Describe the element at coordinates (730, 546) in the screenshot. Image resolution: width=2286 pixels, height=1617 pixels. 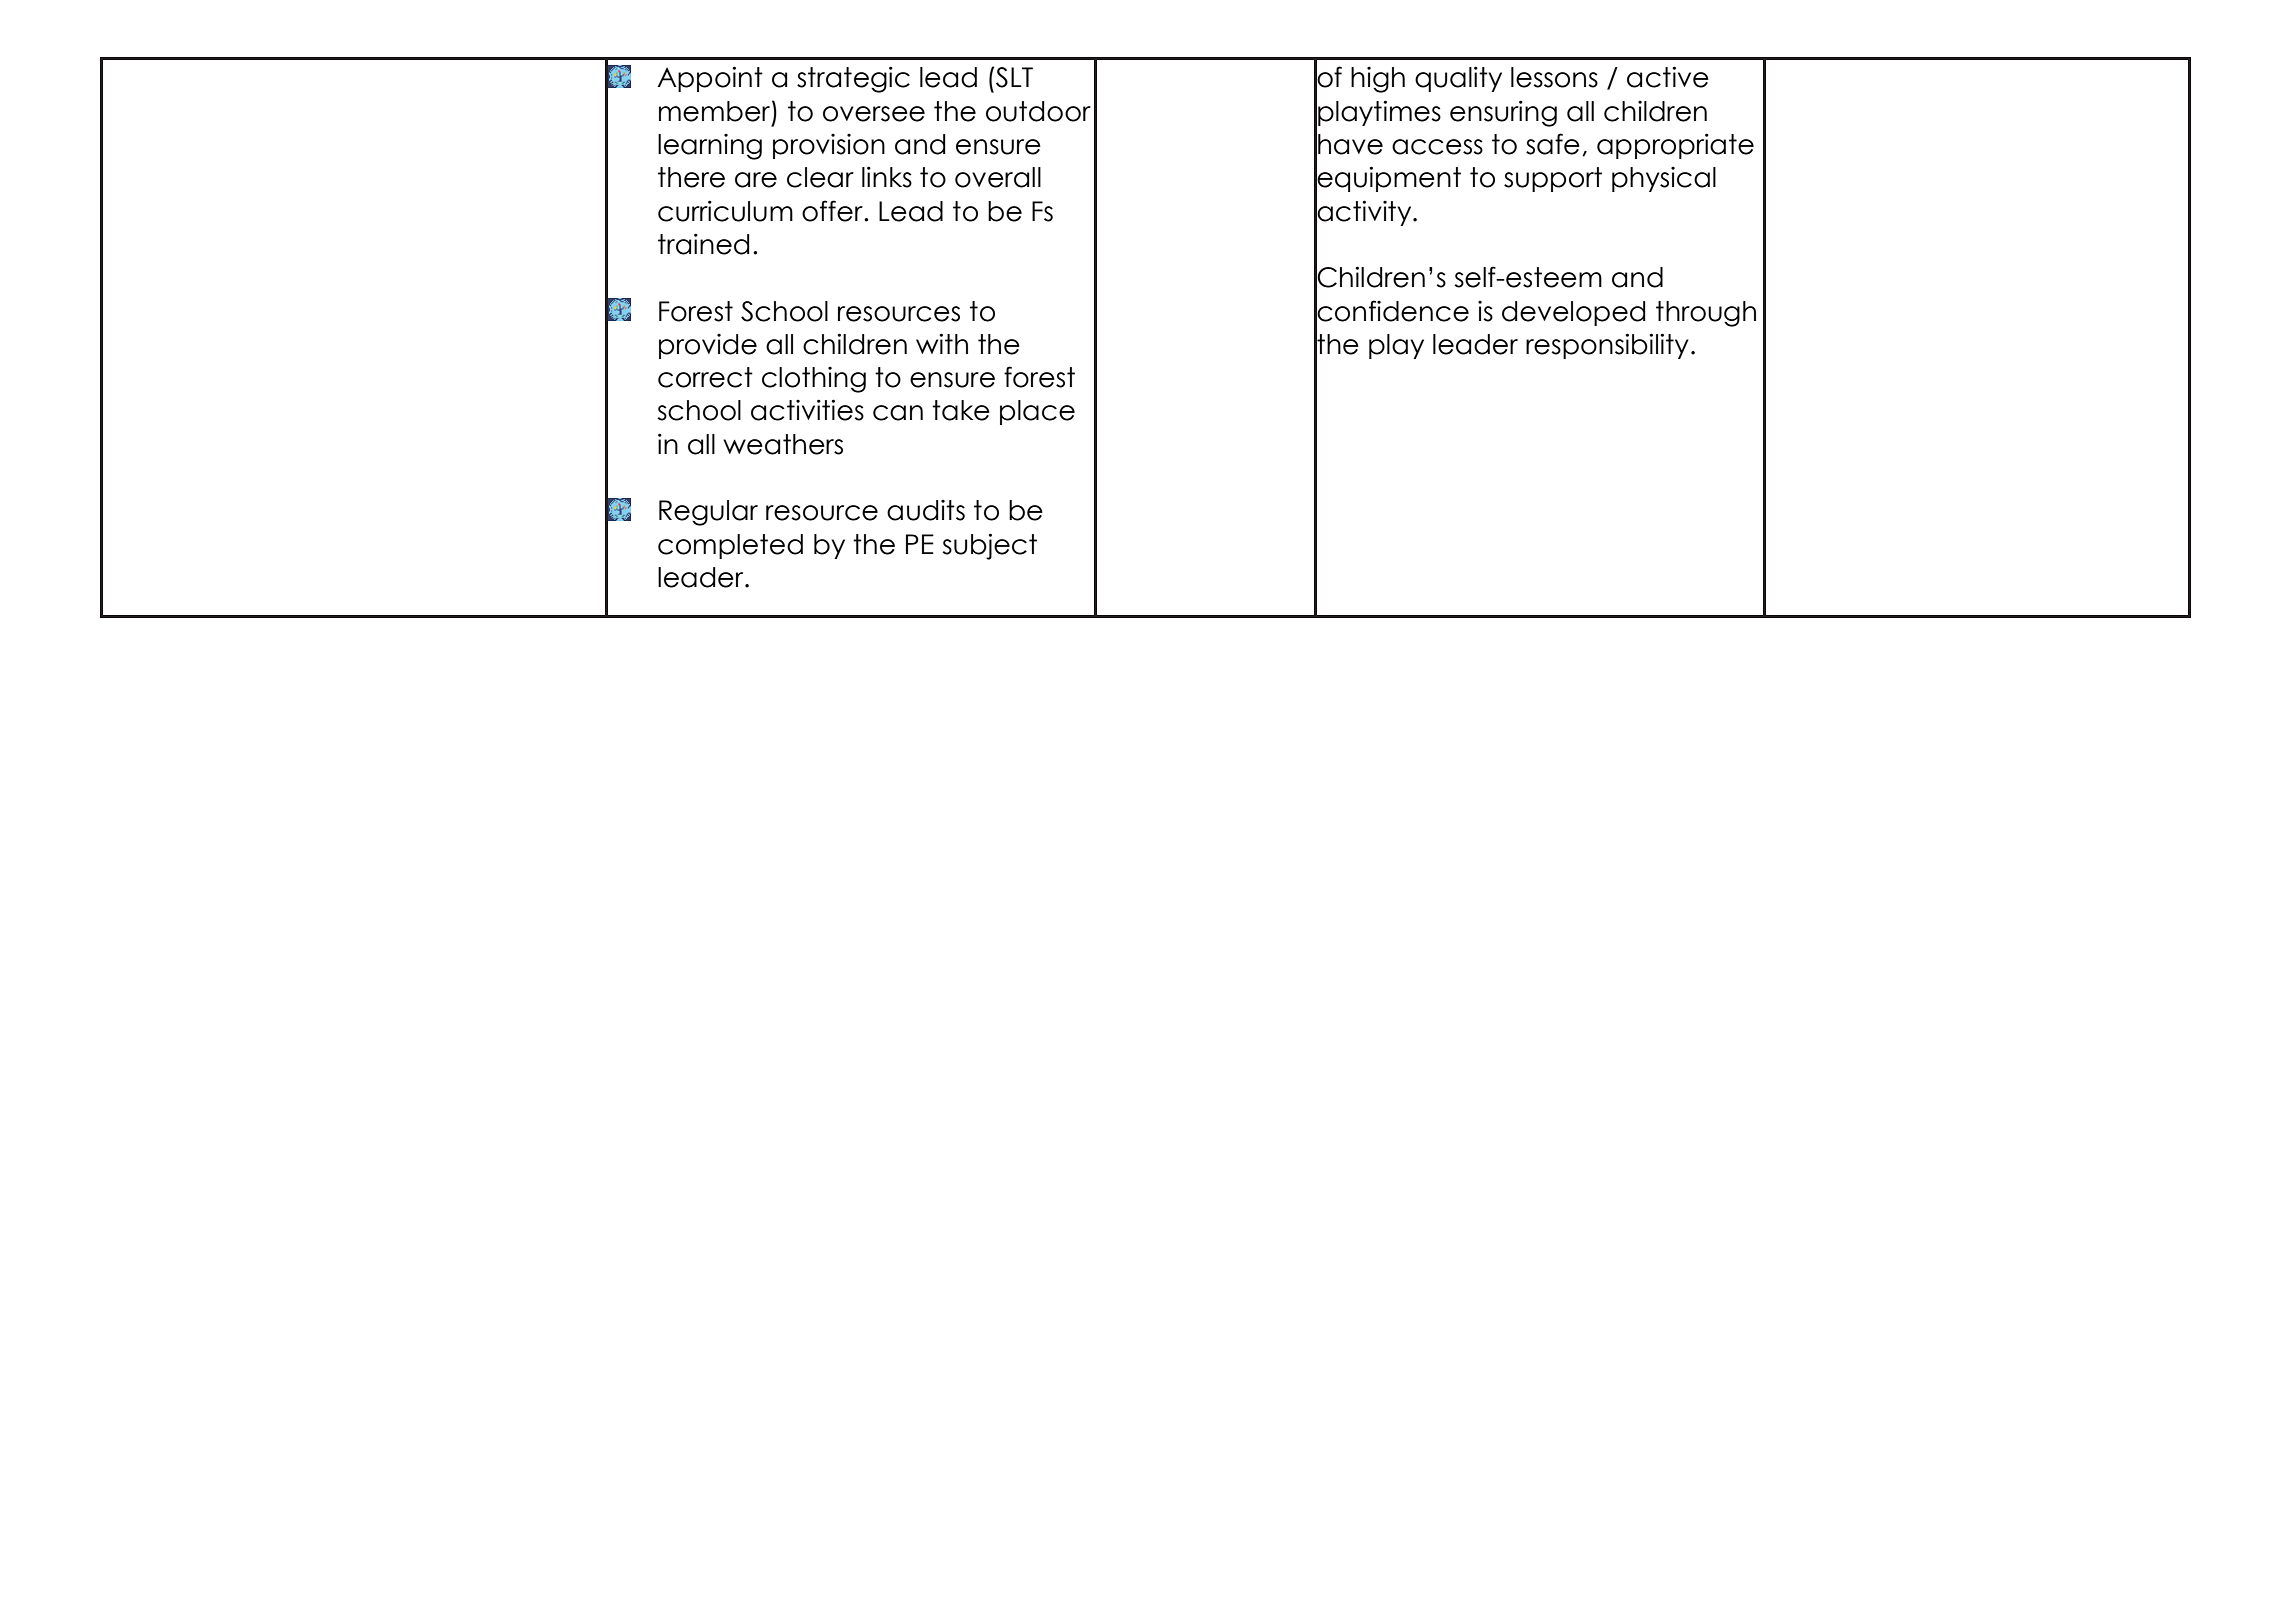
I see `completed` at that location.
